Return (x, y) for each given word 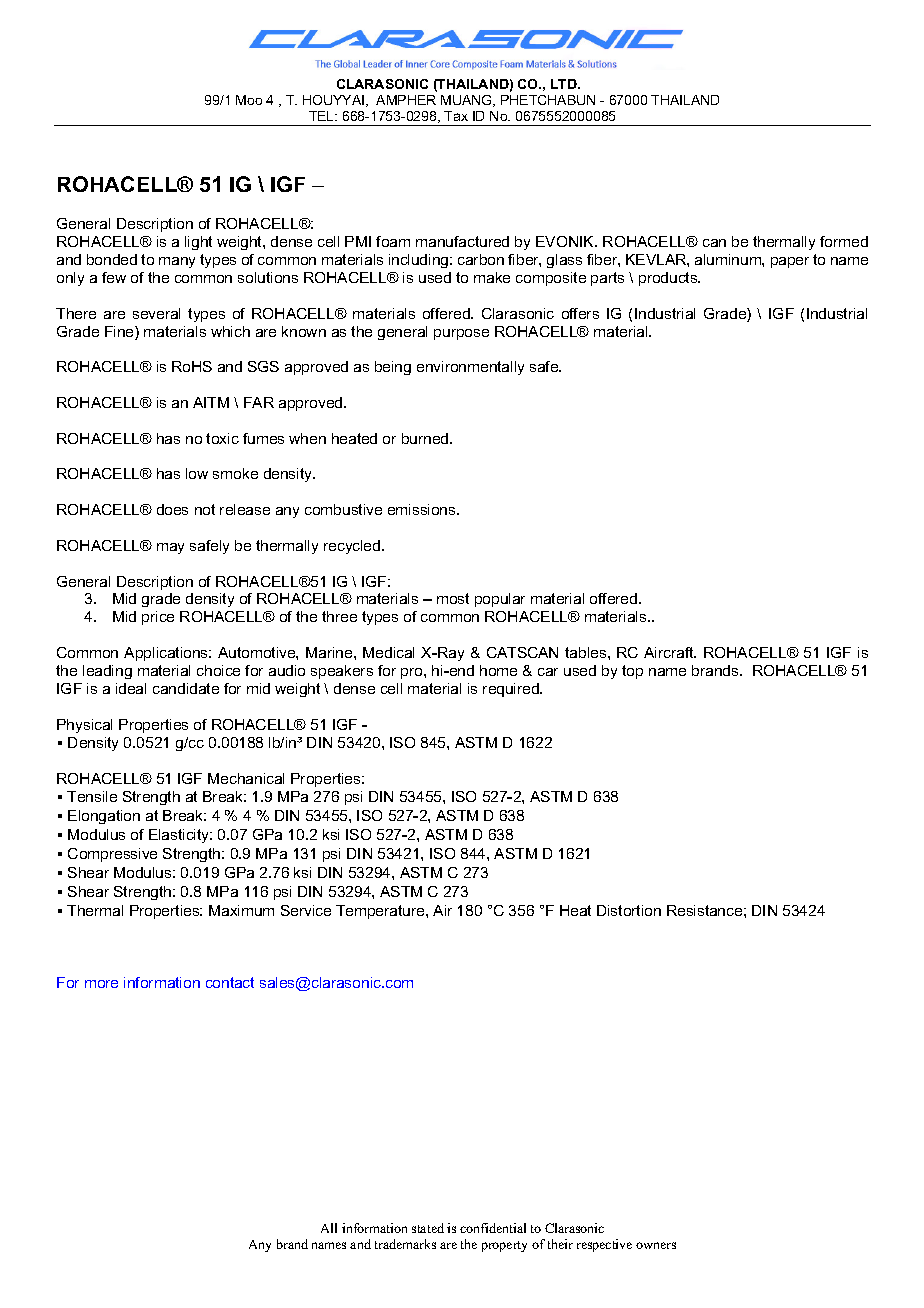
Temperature (381, 912)
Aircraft (670, 652)
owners (656, 1245)
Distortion (629, 910)
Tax (456, 116)
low (197, 473)
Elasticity (180, 836)
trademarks (405, 1244)
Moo (249, 100)
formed (844, 241)
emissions (423, 509)
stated (428, 1228)
